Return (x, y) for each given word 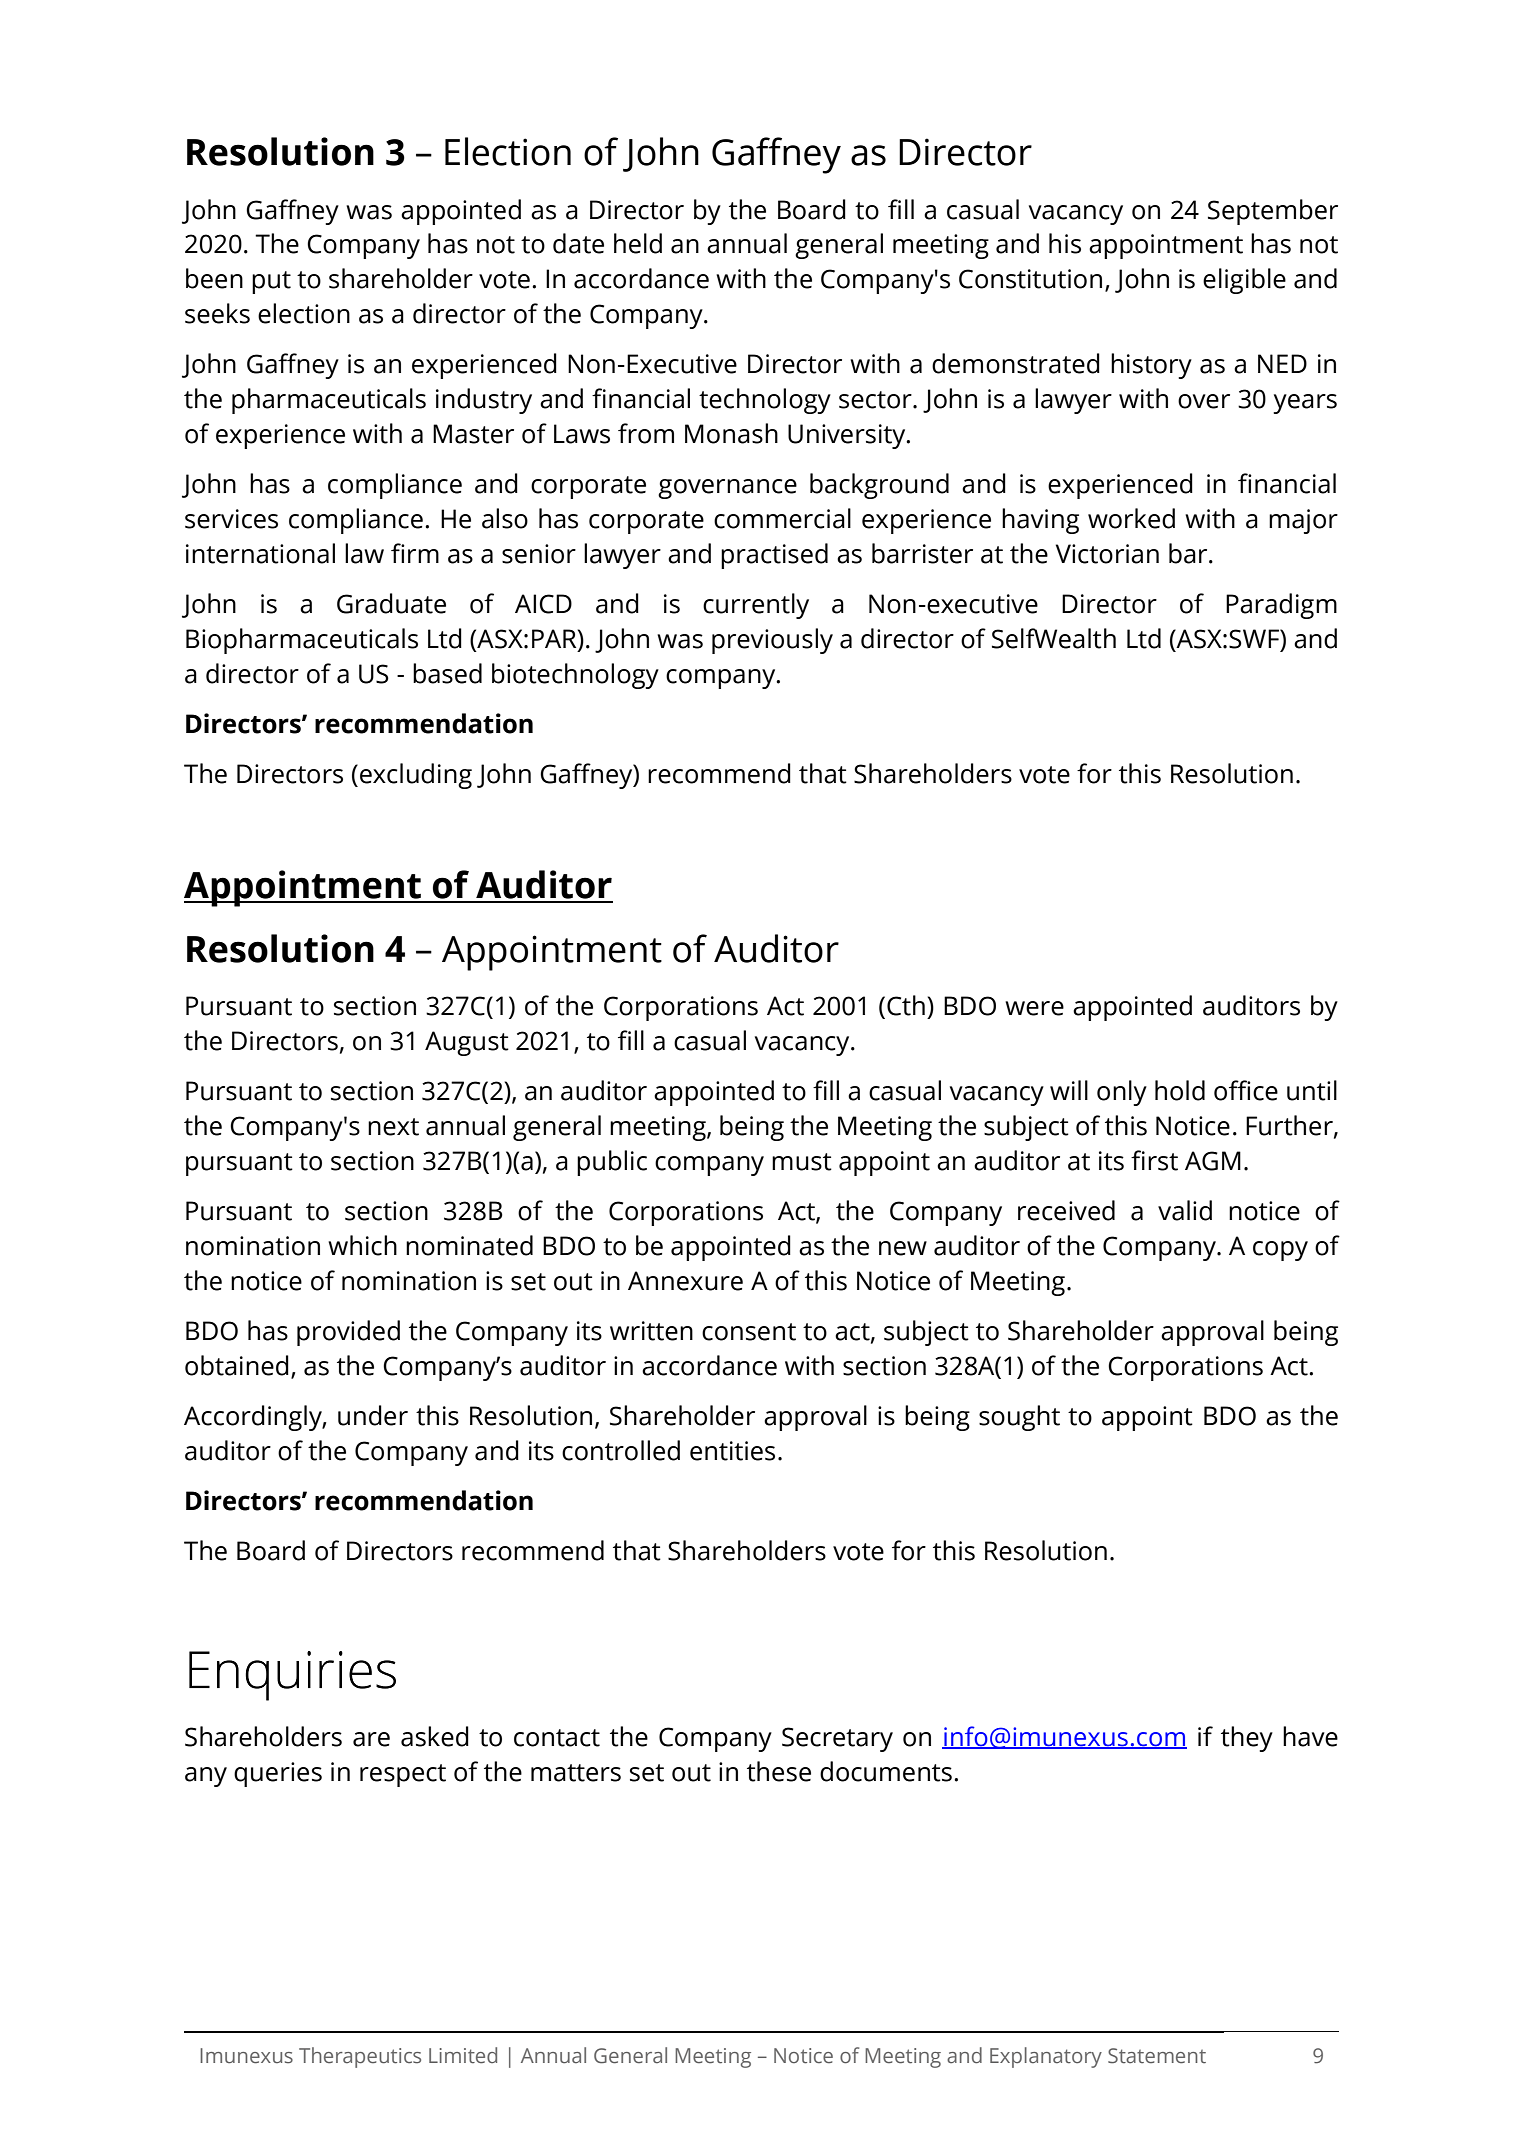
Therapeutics (360, 2057)
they (1247, 1739)
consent (749, 1332)
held (638, 243)
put (271, 282)
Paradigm (1281, 606)
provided (348, 1333)
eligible (1244, 281)
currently (756, 606)
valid (1185, 1210)
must (802, 1162)
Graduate (391, 603)
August (467, 1043)
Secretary (837, 1739)
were (1034, 1008)
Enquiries (292, 1676)
